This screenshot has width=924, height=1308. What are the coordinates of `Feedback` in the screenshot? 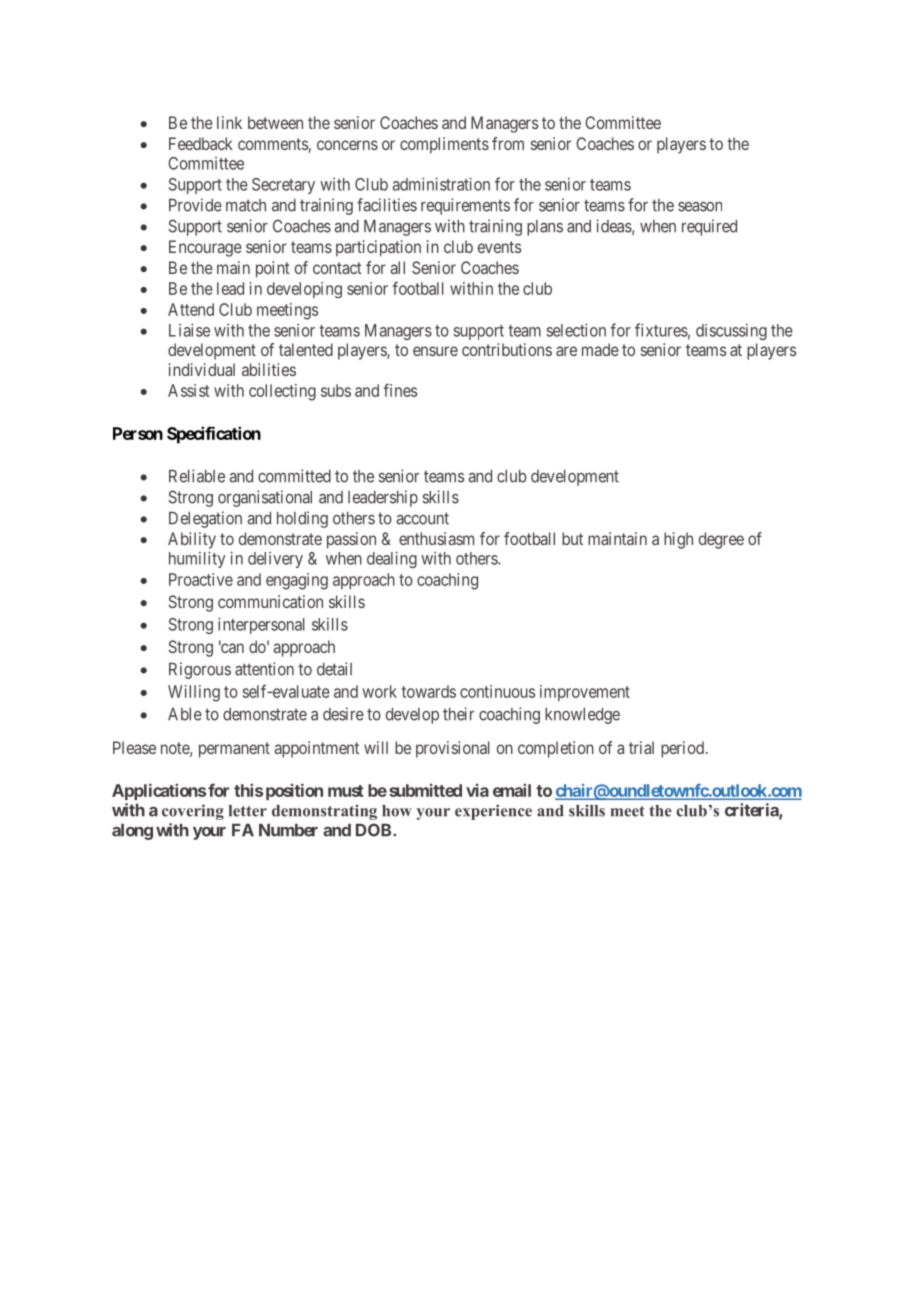 It's located at (201, 143).
